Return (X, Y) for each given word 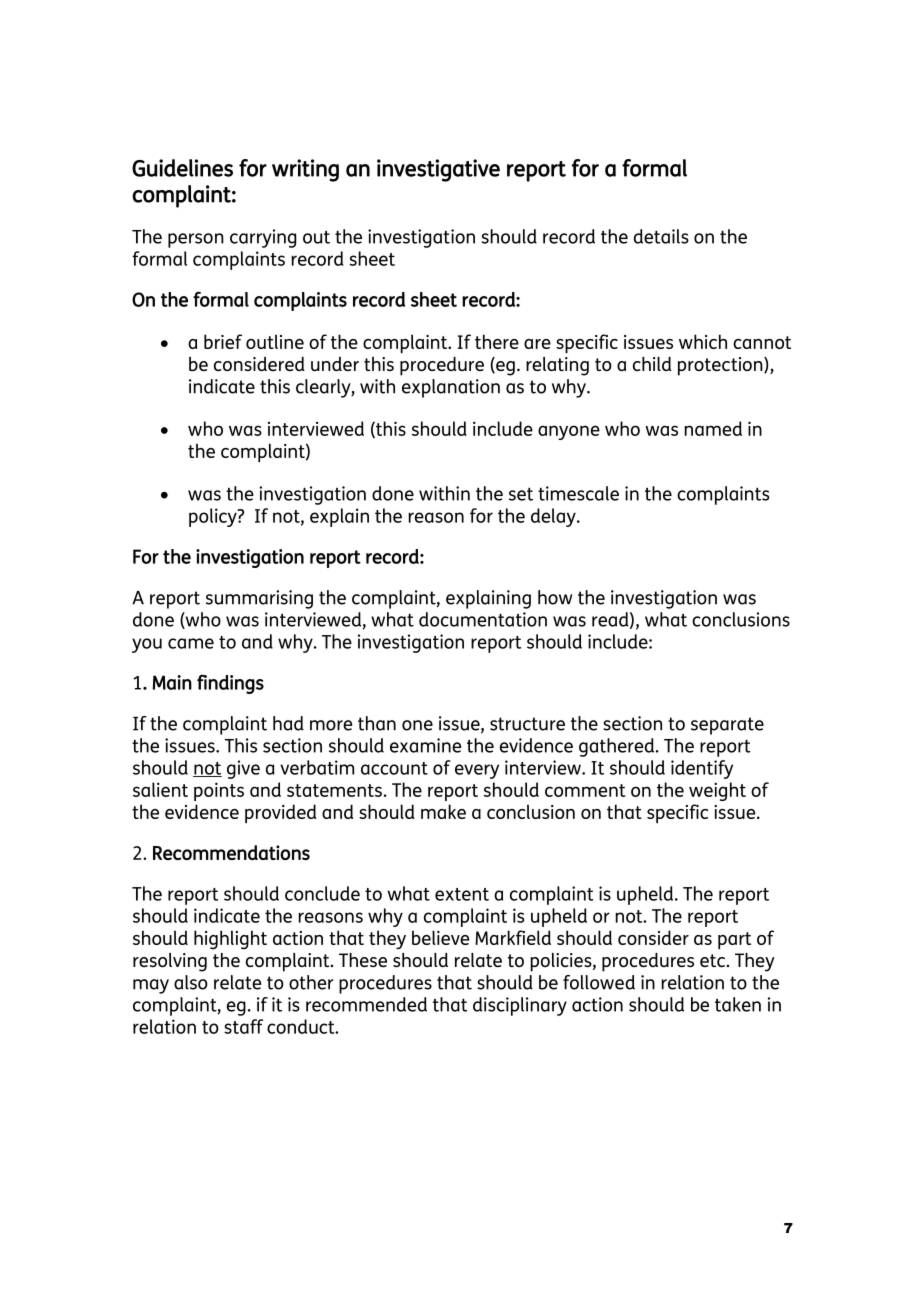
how (555, 597)
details (661, 236)
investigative (438, 170)
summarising (259, 599)
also (191, 982)
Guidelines (182, 168)
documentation (483, 619)
